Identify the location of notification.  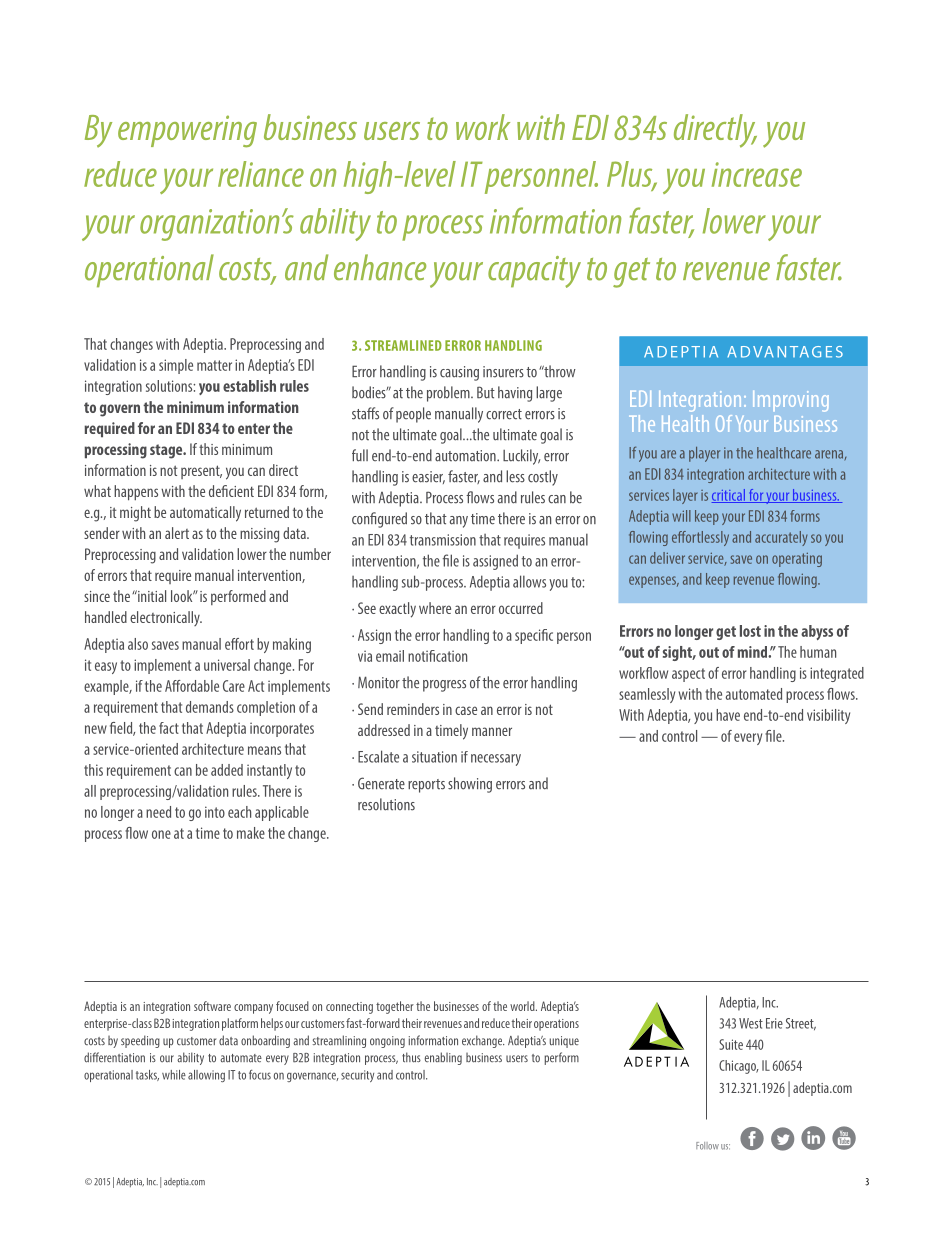
(437, 656).
